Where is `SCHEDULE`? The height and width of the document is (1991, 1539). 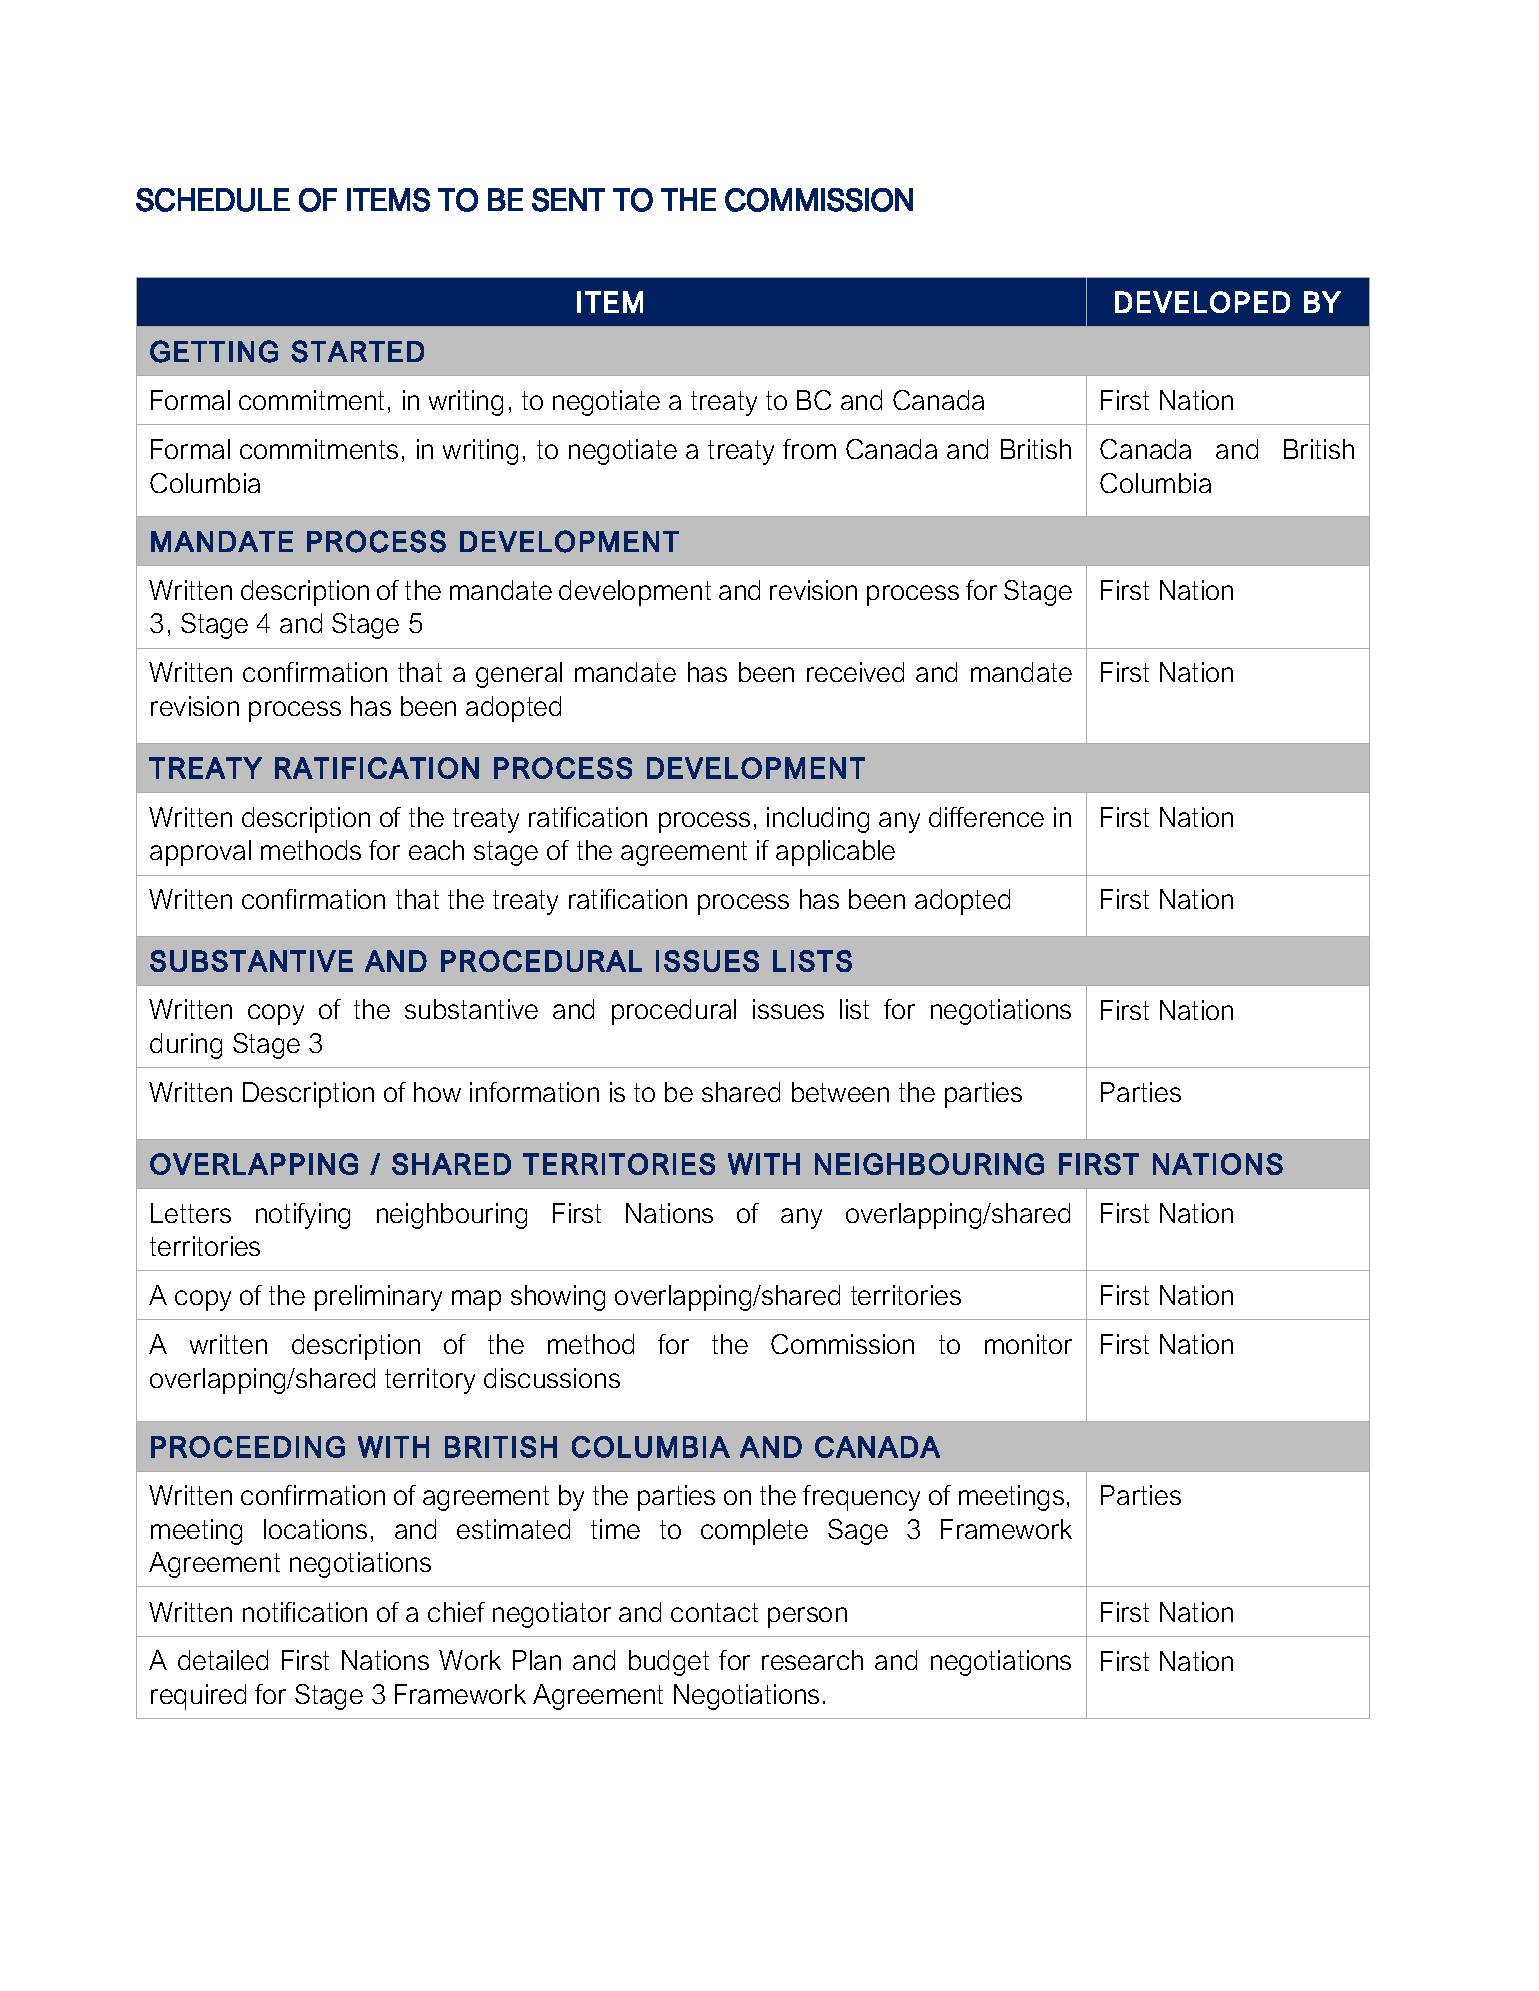
SCHEDULE is located at coordinates (213, 200).
